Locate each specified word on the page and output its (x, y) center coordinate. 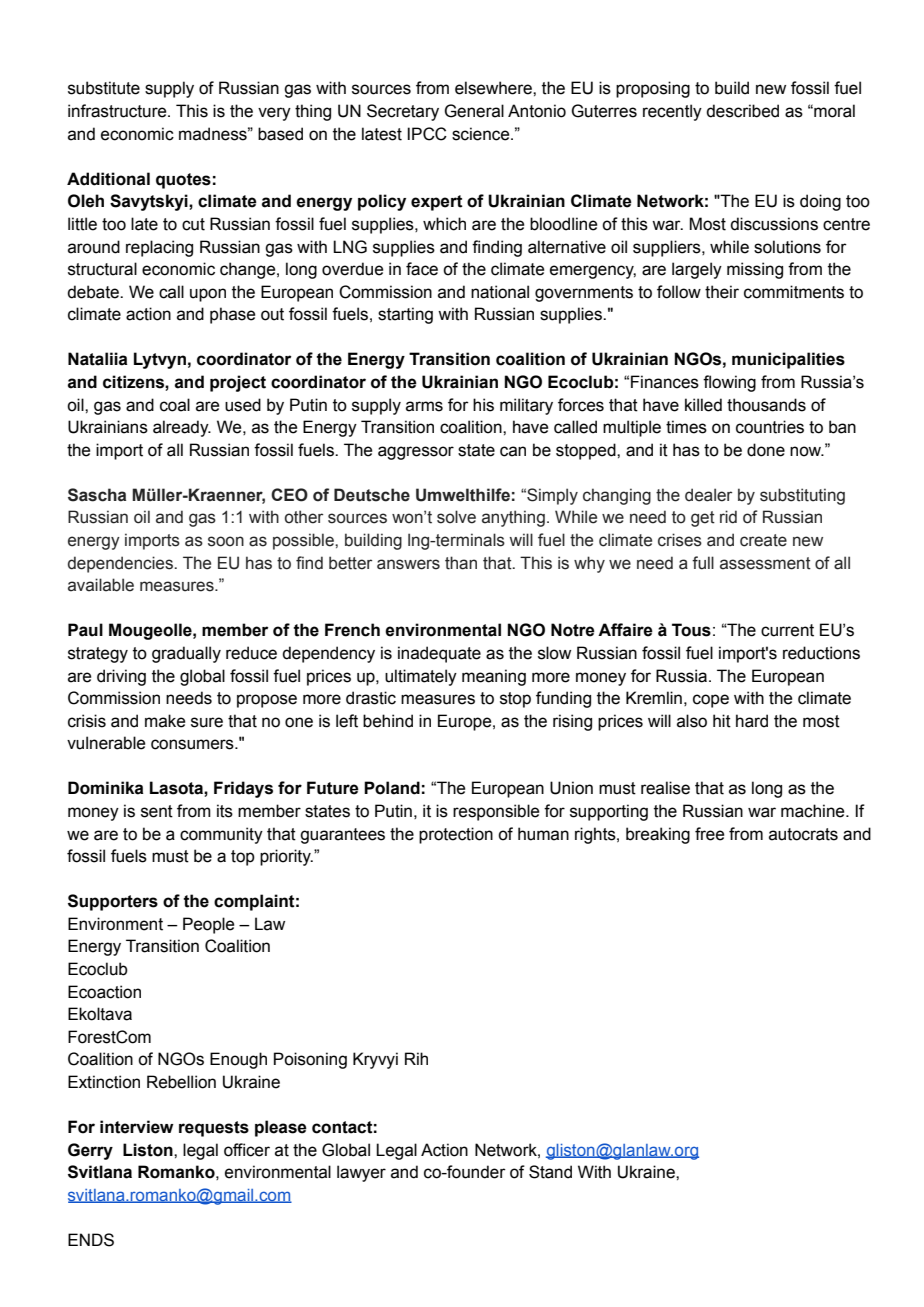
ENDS (91, 1240)
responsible (496, 812)
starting (405, 315)
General (474, 111)
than (461, 563)
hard (752, 721)
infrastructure (118, 111)
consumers (193, 744)
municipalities (788, 360)
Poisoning (310, 1060)
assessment (765, 563)
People (208, 925)
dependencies (121, 564)
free (709, 834)
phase (232, 315)
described (742, 111)
